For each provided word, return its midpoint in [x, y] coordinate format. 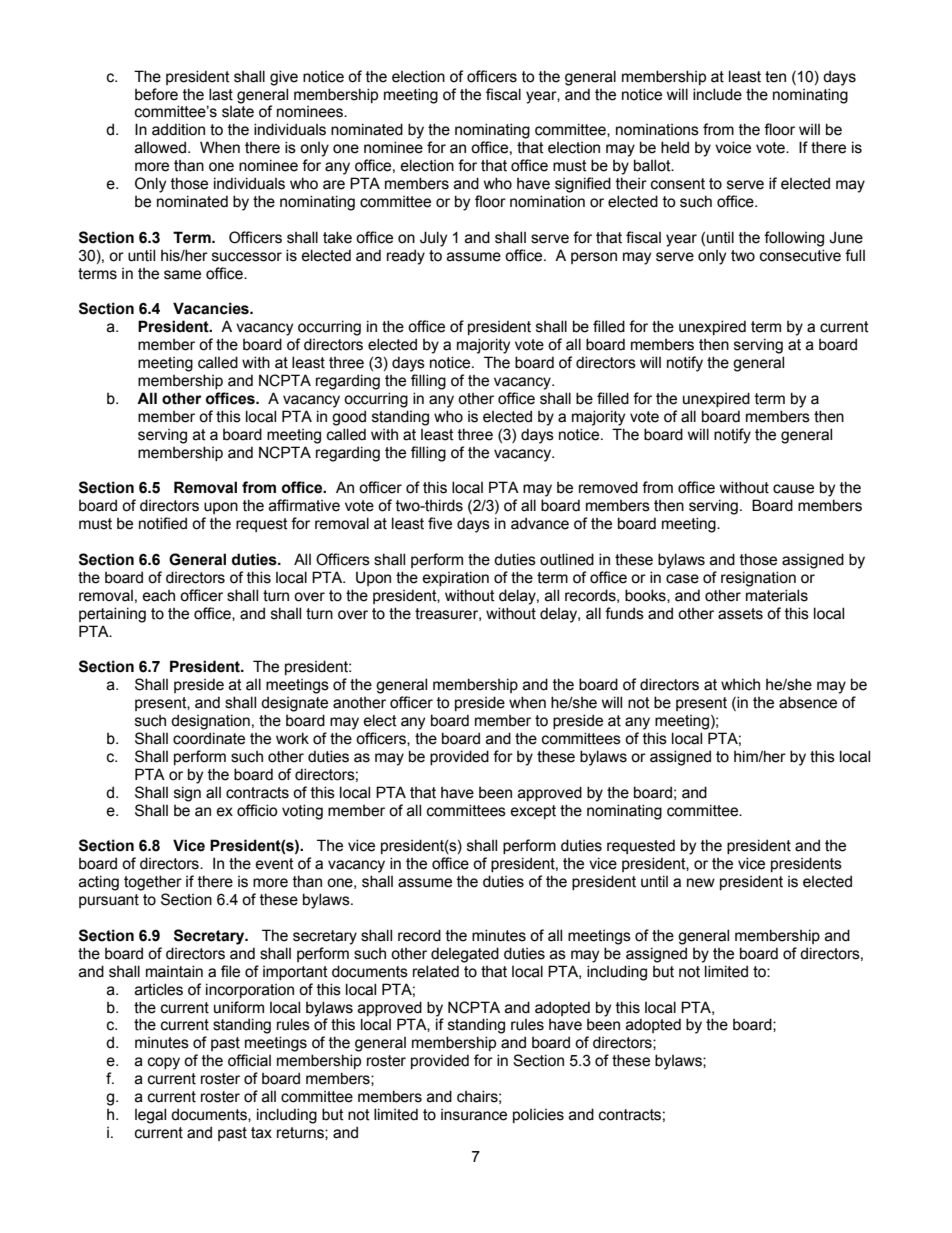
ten [775, 77]
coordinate [209, 738]
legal [150, 1116]
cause [793, 489]
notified [163, 523]
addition [178, 129]
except [533, 812]
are [334, 185]
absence [808, 702]
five [440, 523]
